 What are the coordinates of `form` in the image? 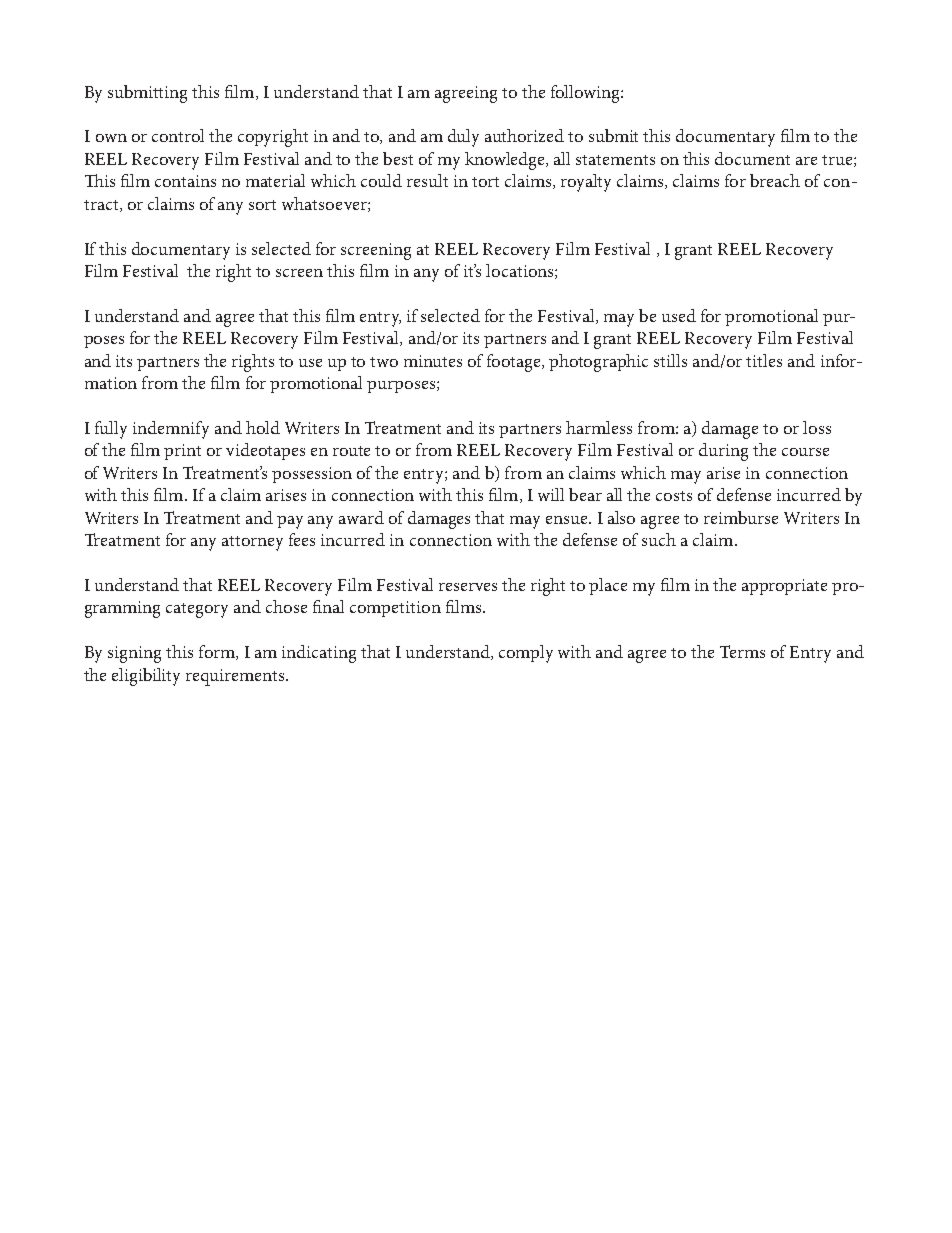 It's located at (218, 652).
